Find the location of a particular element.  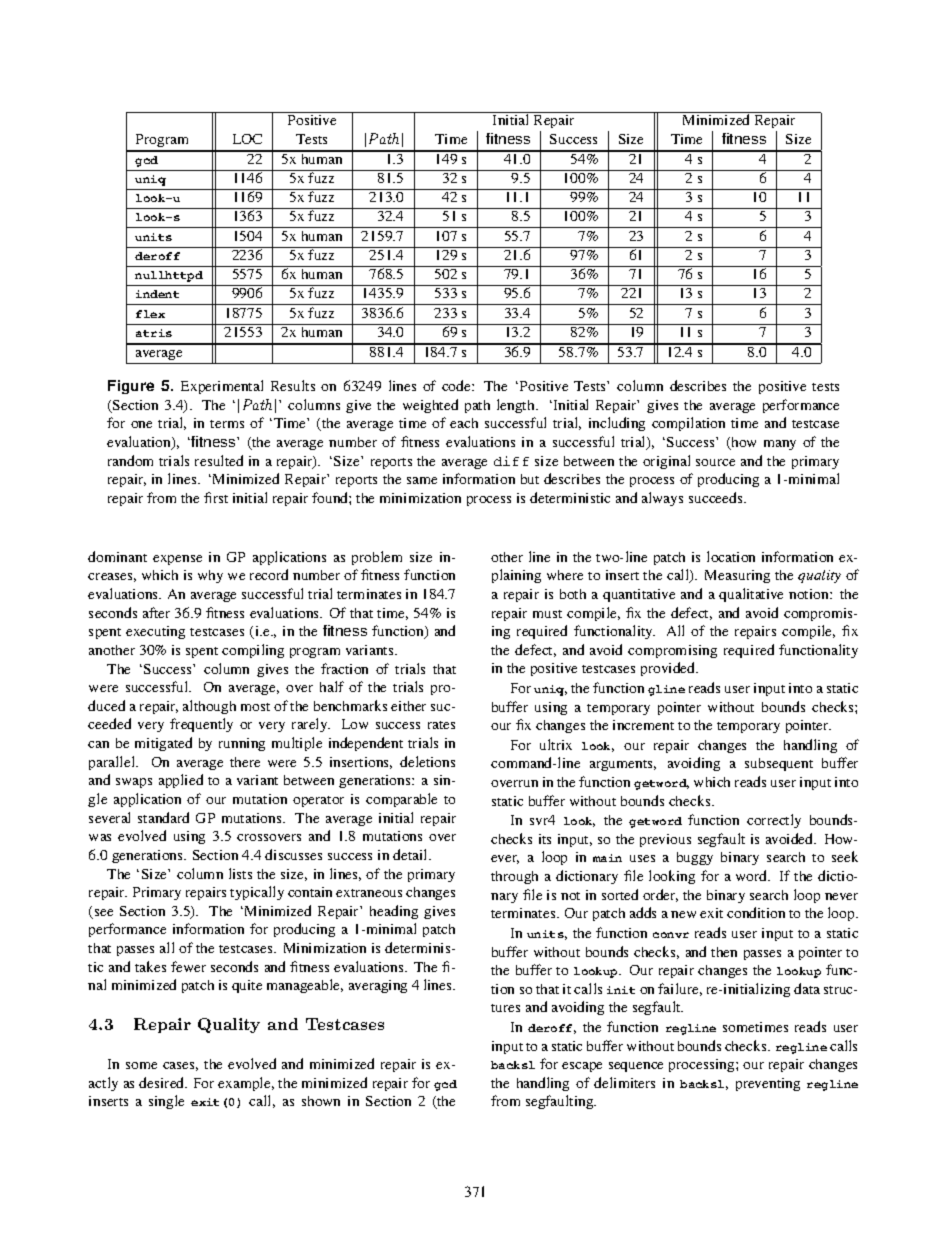

detail is located at coordinates (411, 854).
